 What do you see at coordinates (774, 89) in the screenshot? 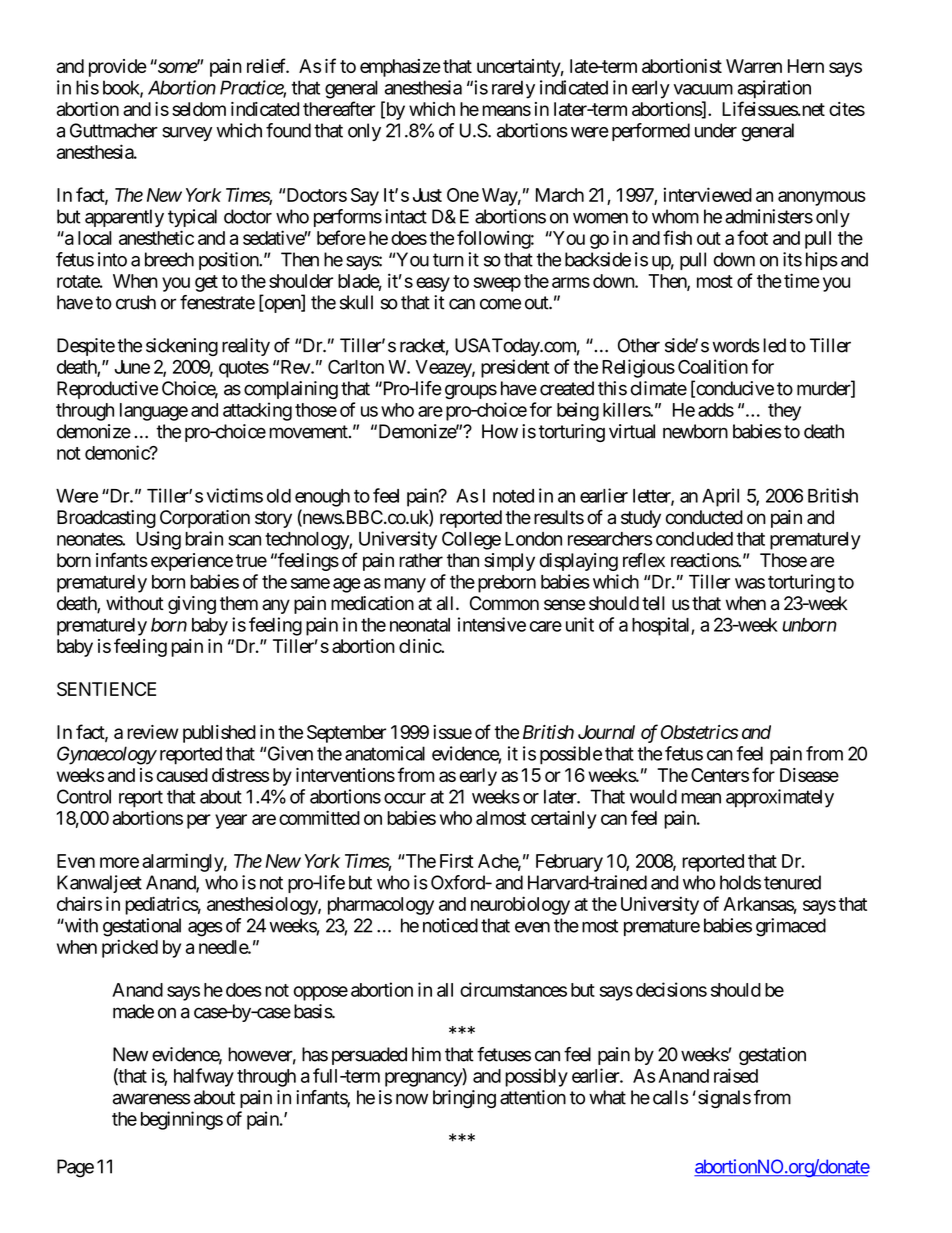
I see `aspiration` at bounding box center [774, 89].
